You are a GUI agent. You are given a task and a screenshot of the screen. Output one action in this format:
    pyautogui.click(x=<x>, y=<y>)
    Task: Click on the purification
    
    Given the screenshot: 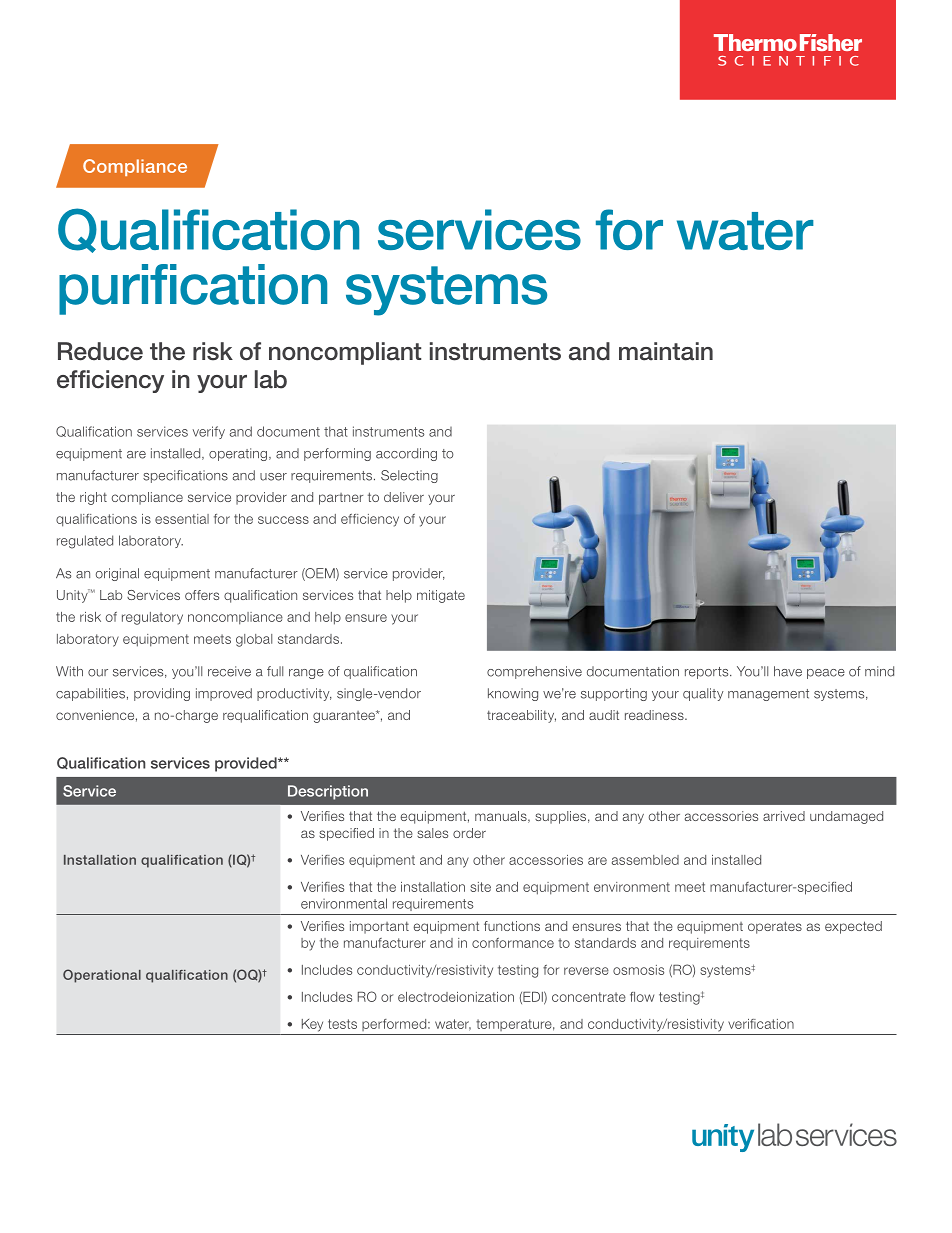 What is the action you would take?
    pyautogui.click(x=193, y=289)
